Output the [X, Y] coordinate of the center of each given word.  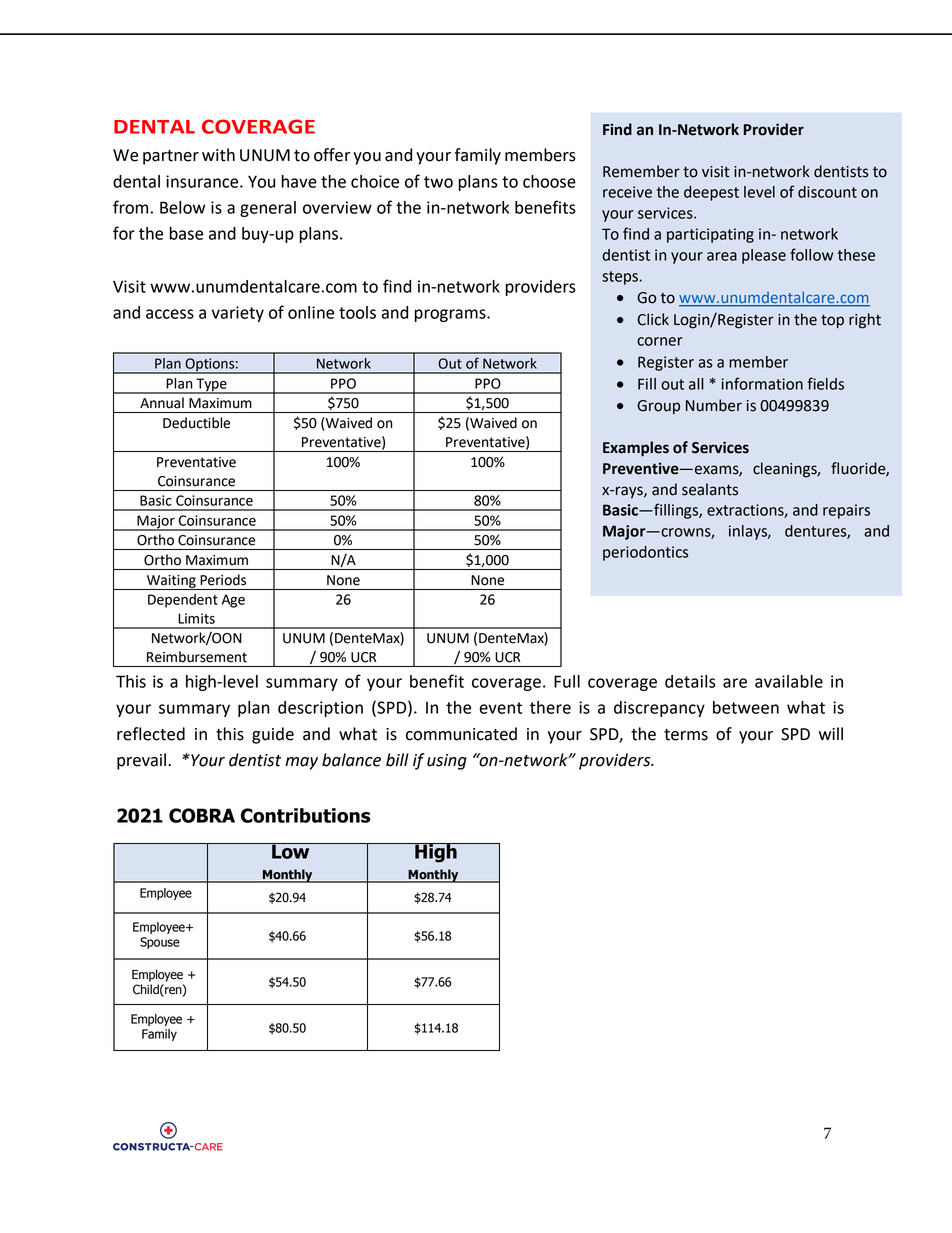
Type [211, 386]
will [831, 733]
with [218, 155]
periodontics [646, 553]
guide [273, 735]
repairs [846, 511]
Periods [223, 580]
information [762, 383]
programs [451, 315]
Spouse [160, 943]
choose [549, 181]
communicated [461, 734]
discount [827, 192]
